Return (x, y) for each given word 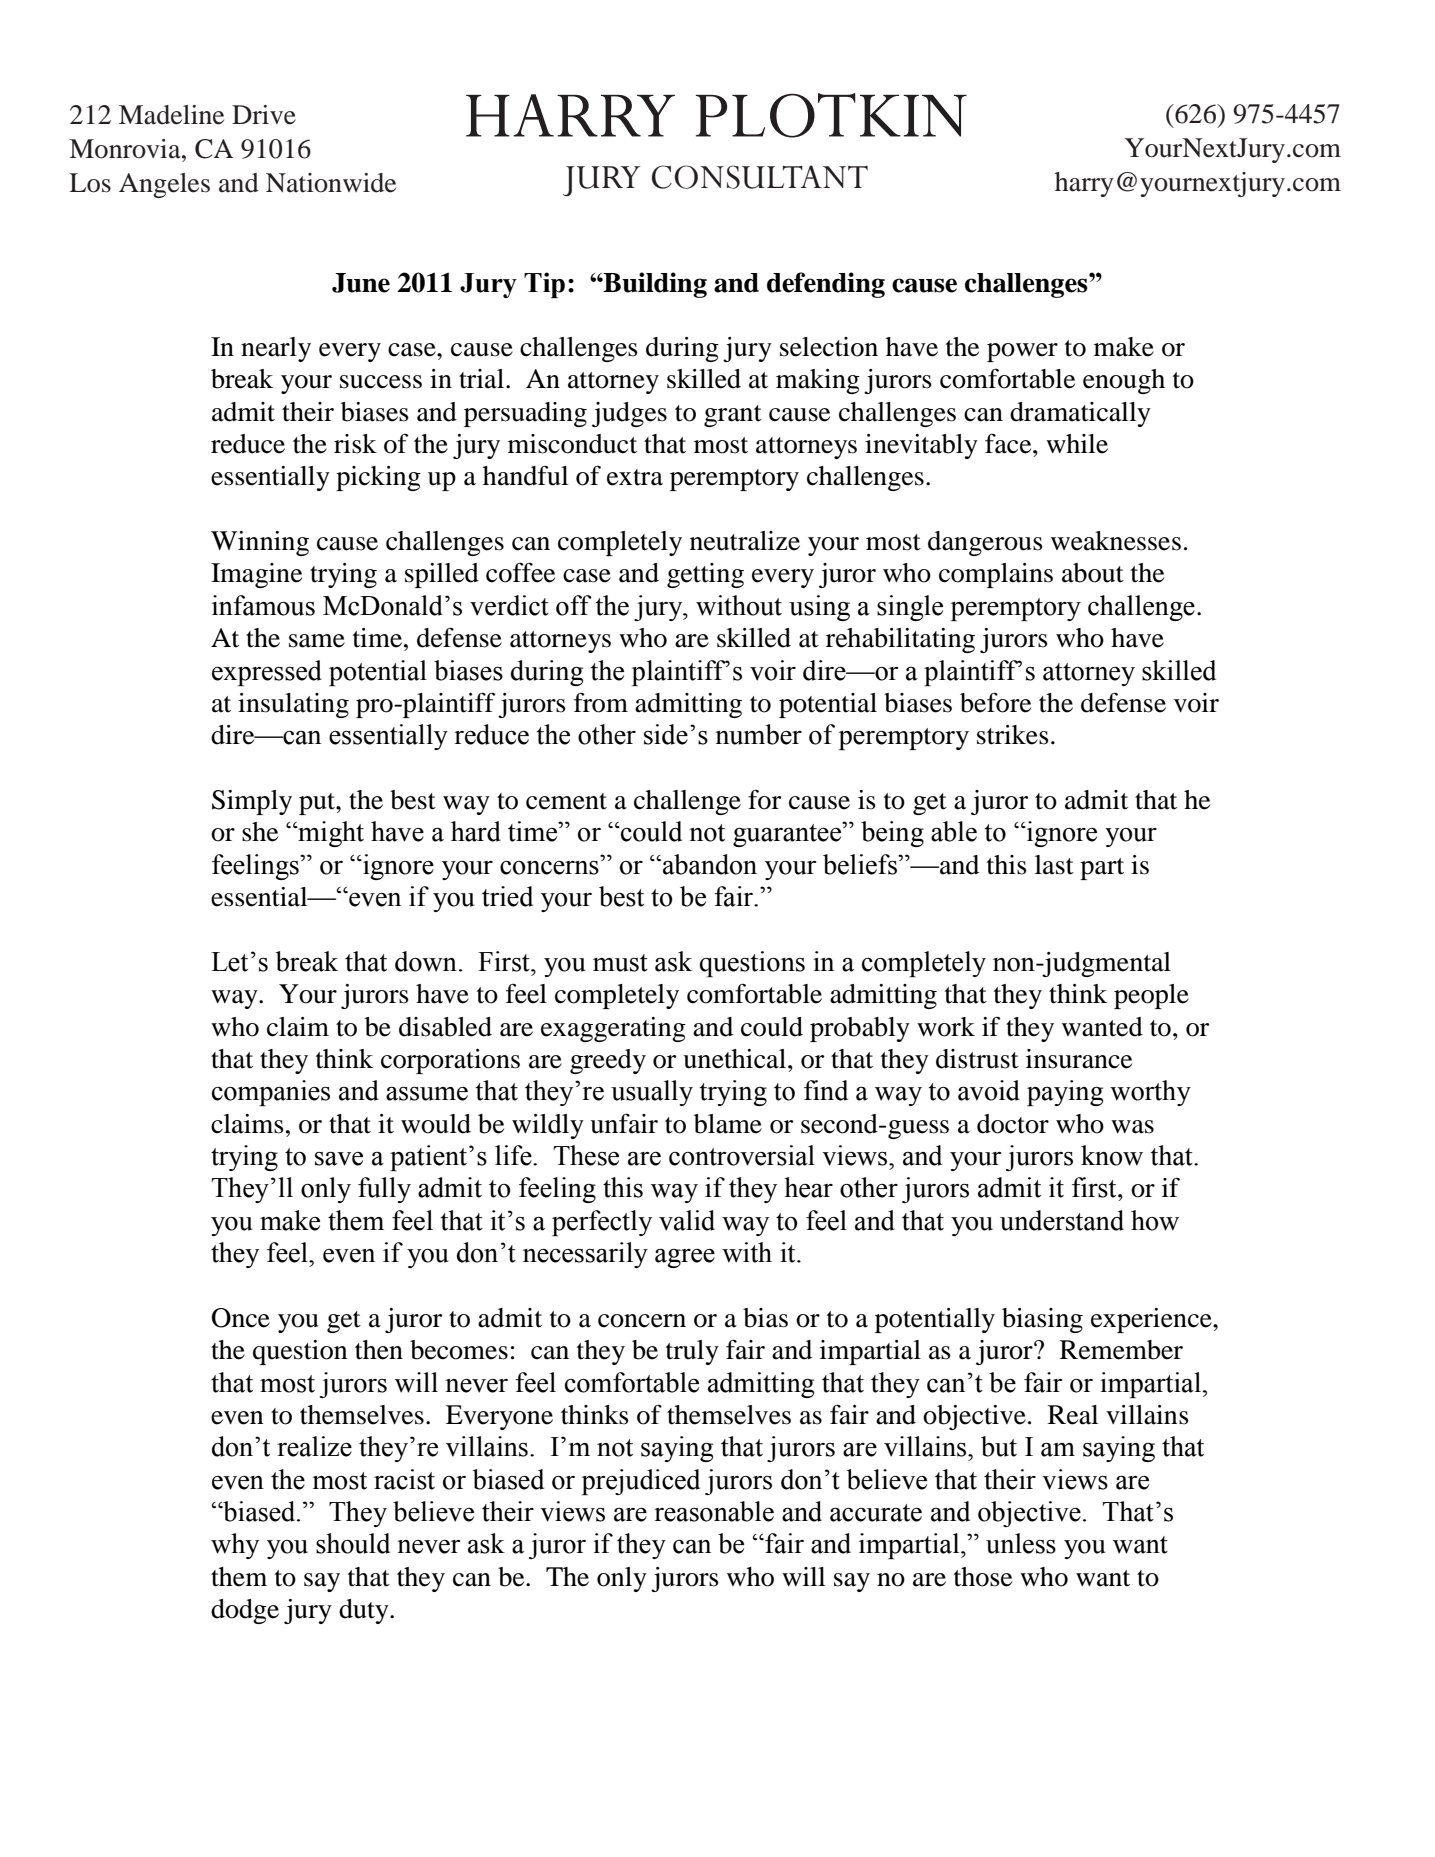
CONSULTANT (760, 177)
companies (271, 1093)
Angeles (164, 185)
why (235, 1546)
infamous (263, 605)
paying (1065, 1093)
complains (996, 575)
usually (652, 1093)
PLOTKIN (831, 115)
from (601, 702)
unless (1021, 1543)
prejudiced (641, 1482)
